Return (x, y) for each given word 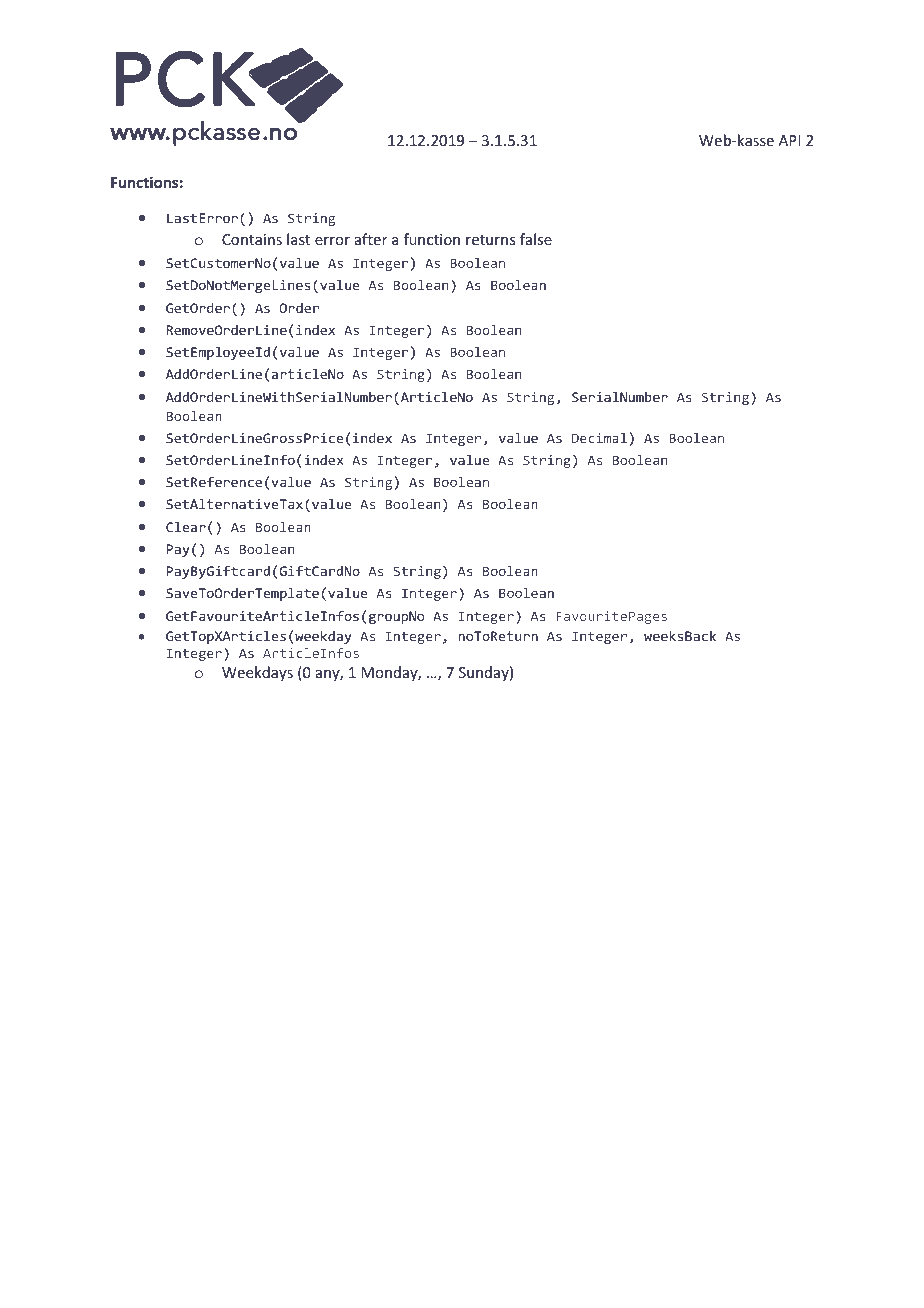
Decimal (599, 438)
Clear (186, 527)
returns (490, 240)
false (536, 239)
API (789, 140)
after (371, 239)
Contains (252, 239)
